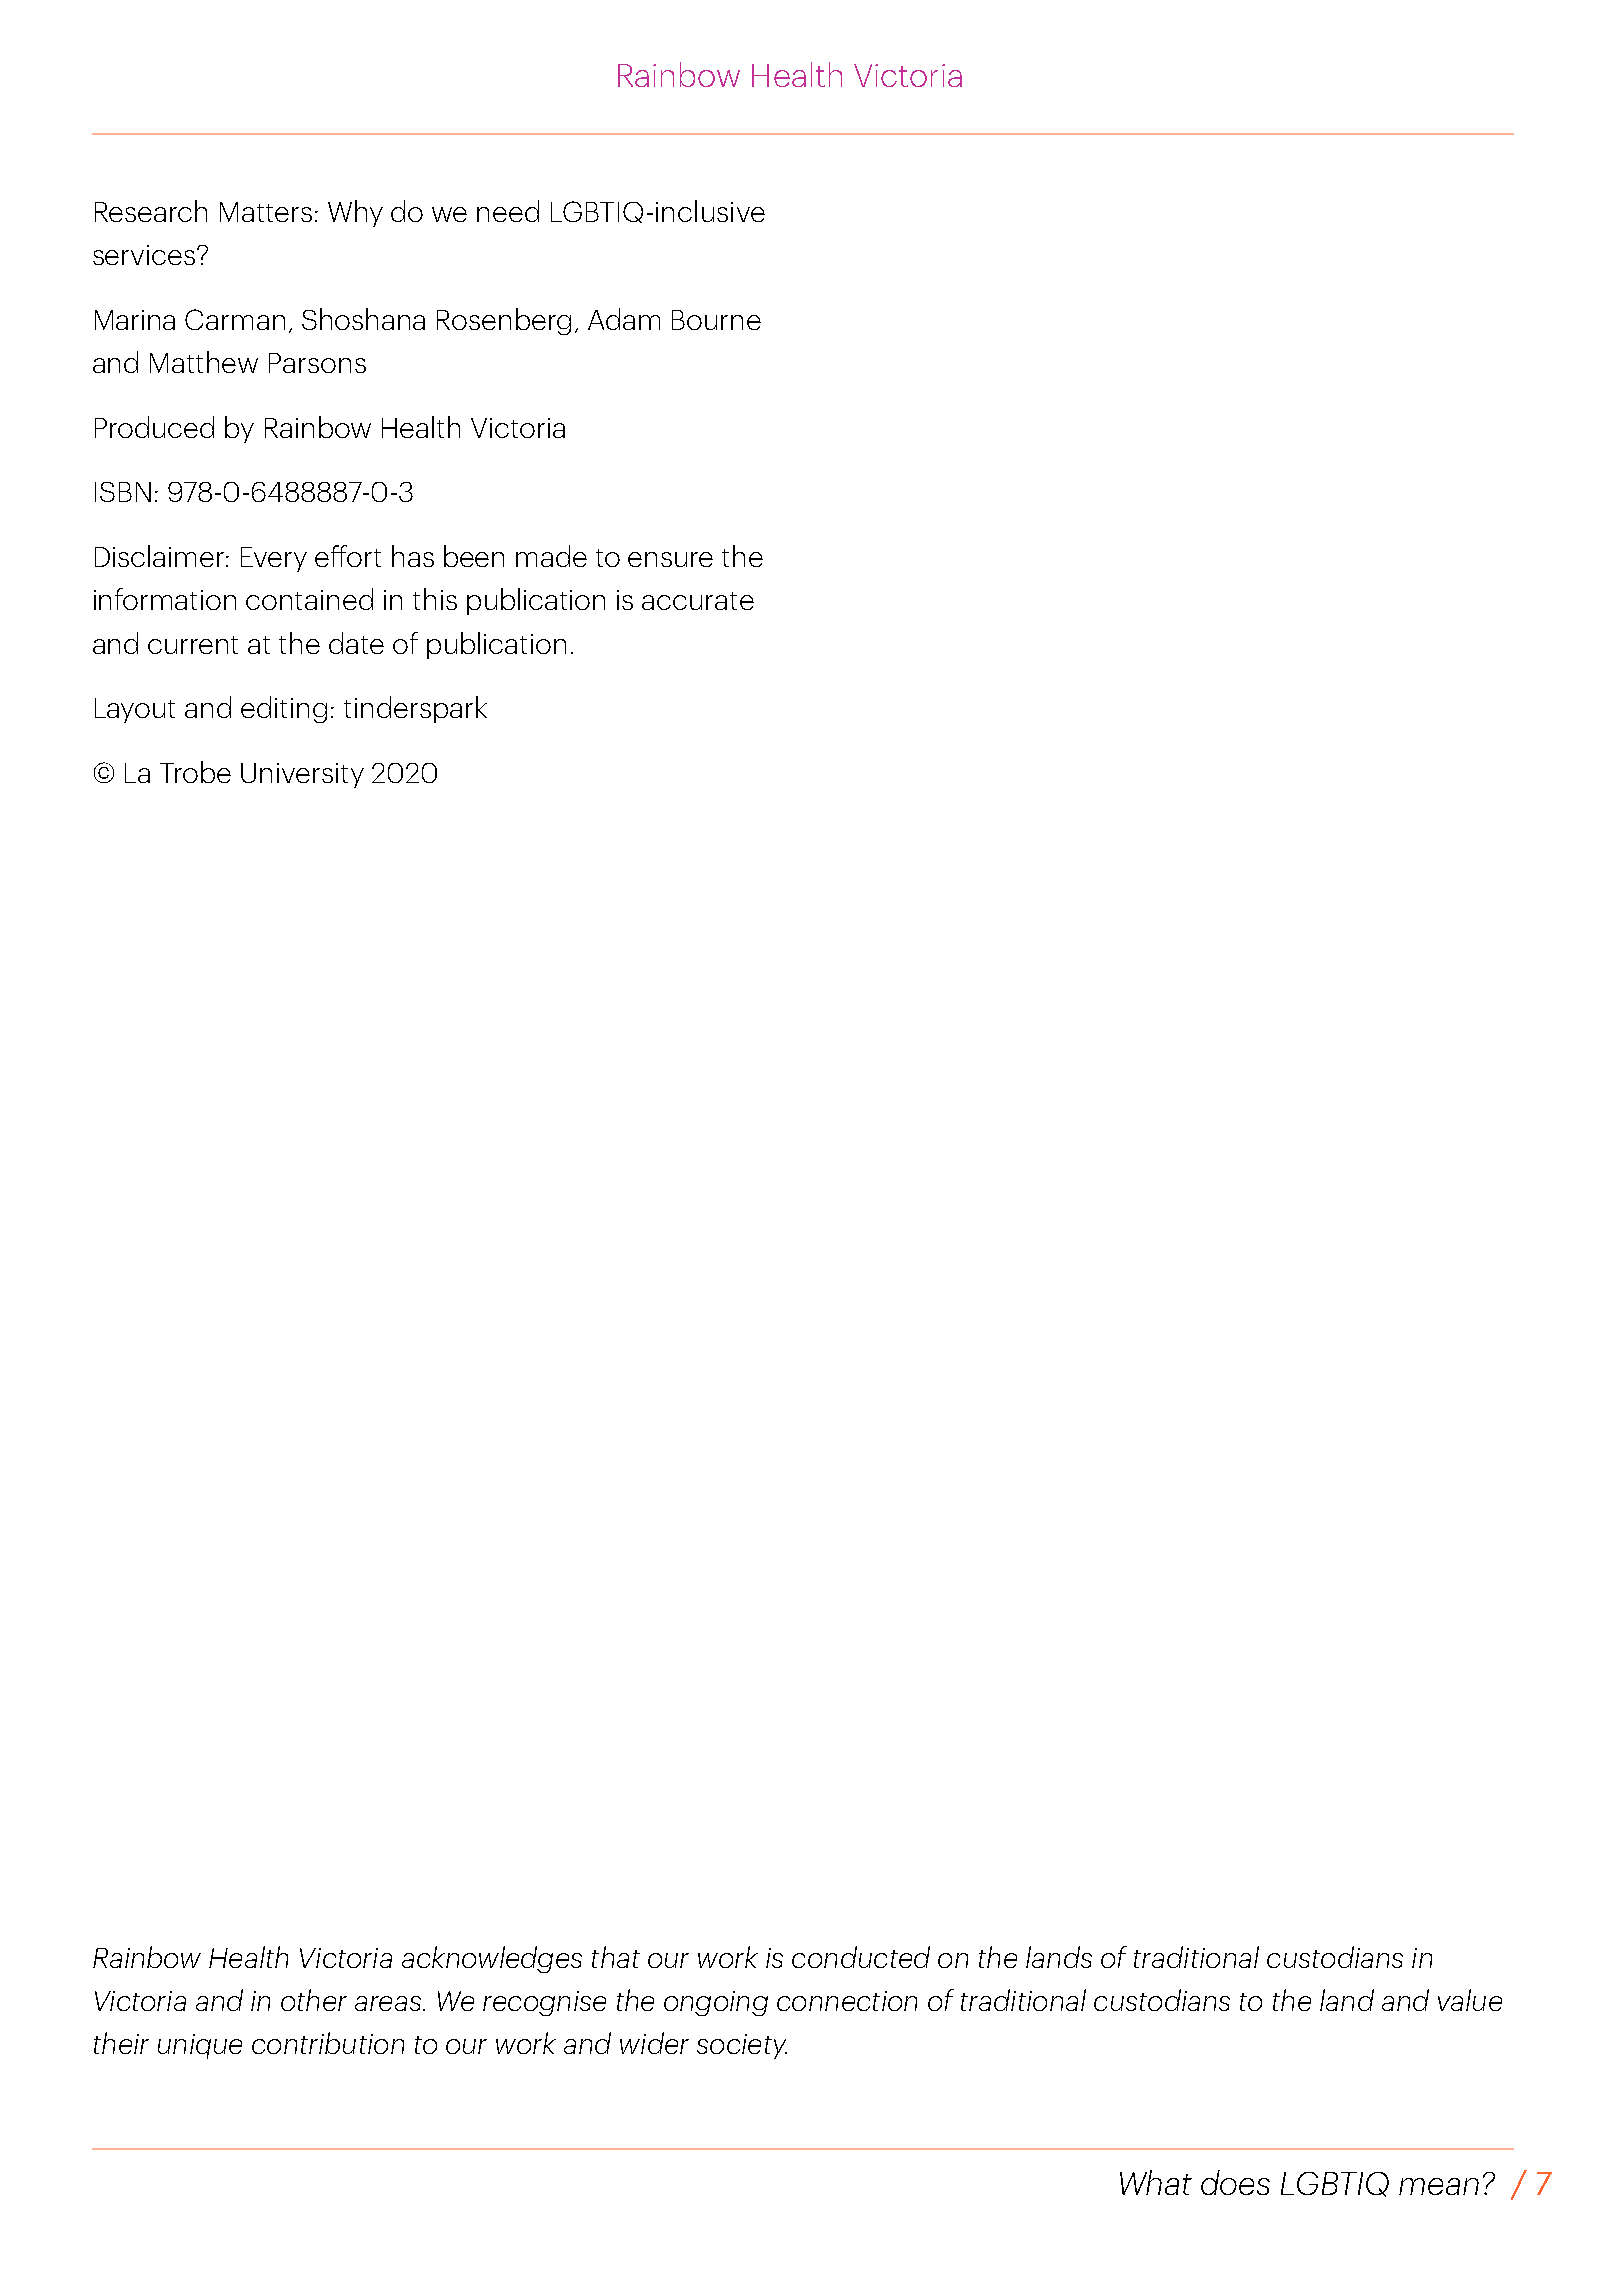 The width and height of the screenshot is (1606, 2272). What do you see at coordinates (328, 2043) in the screenshot?
I see `contribution` at bounding box center [328, 2043].
